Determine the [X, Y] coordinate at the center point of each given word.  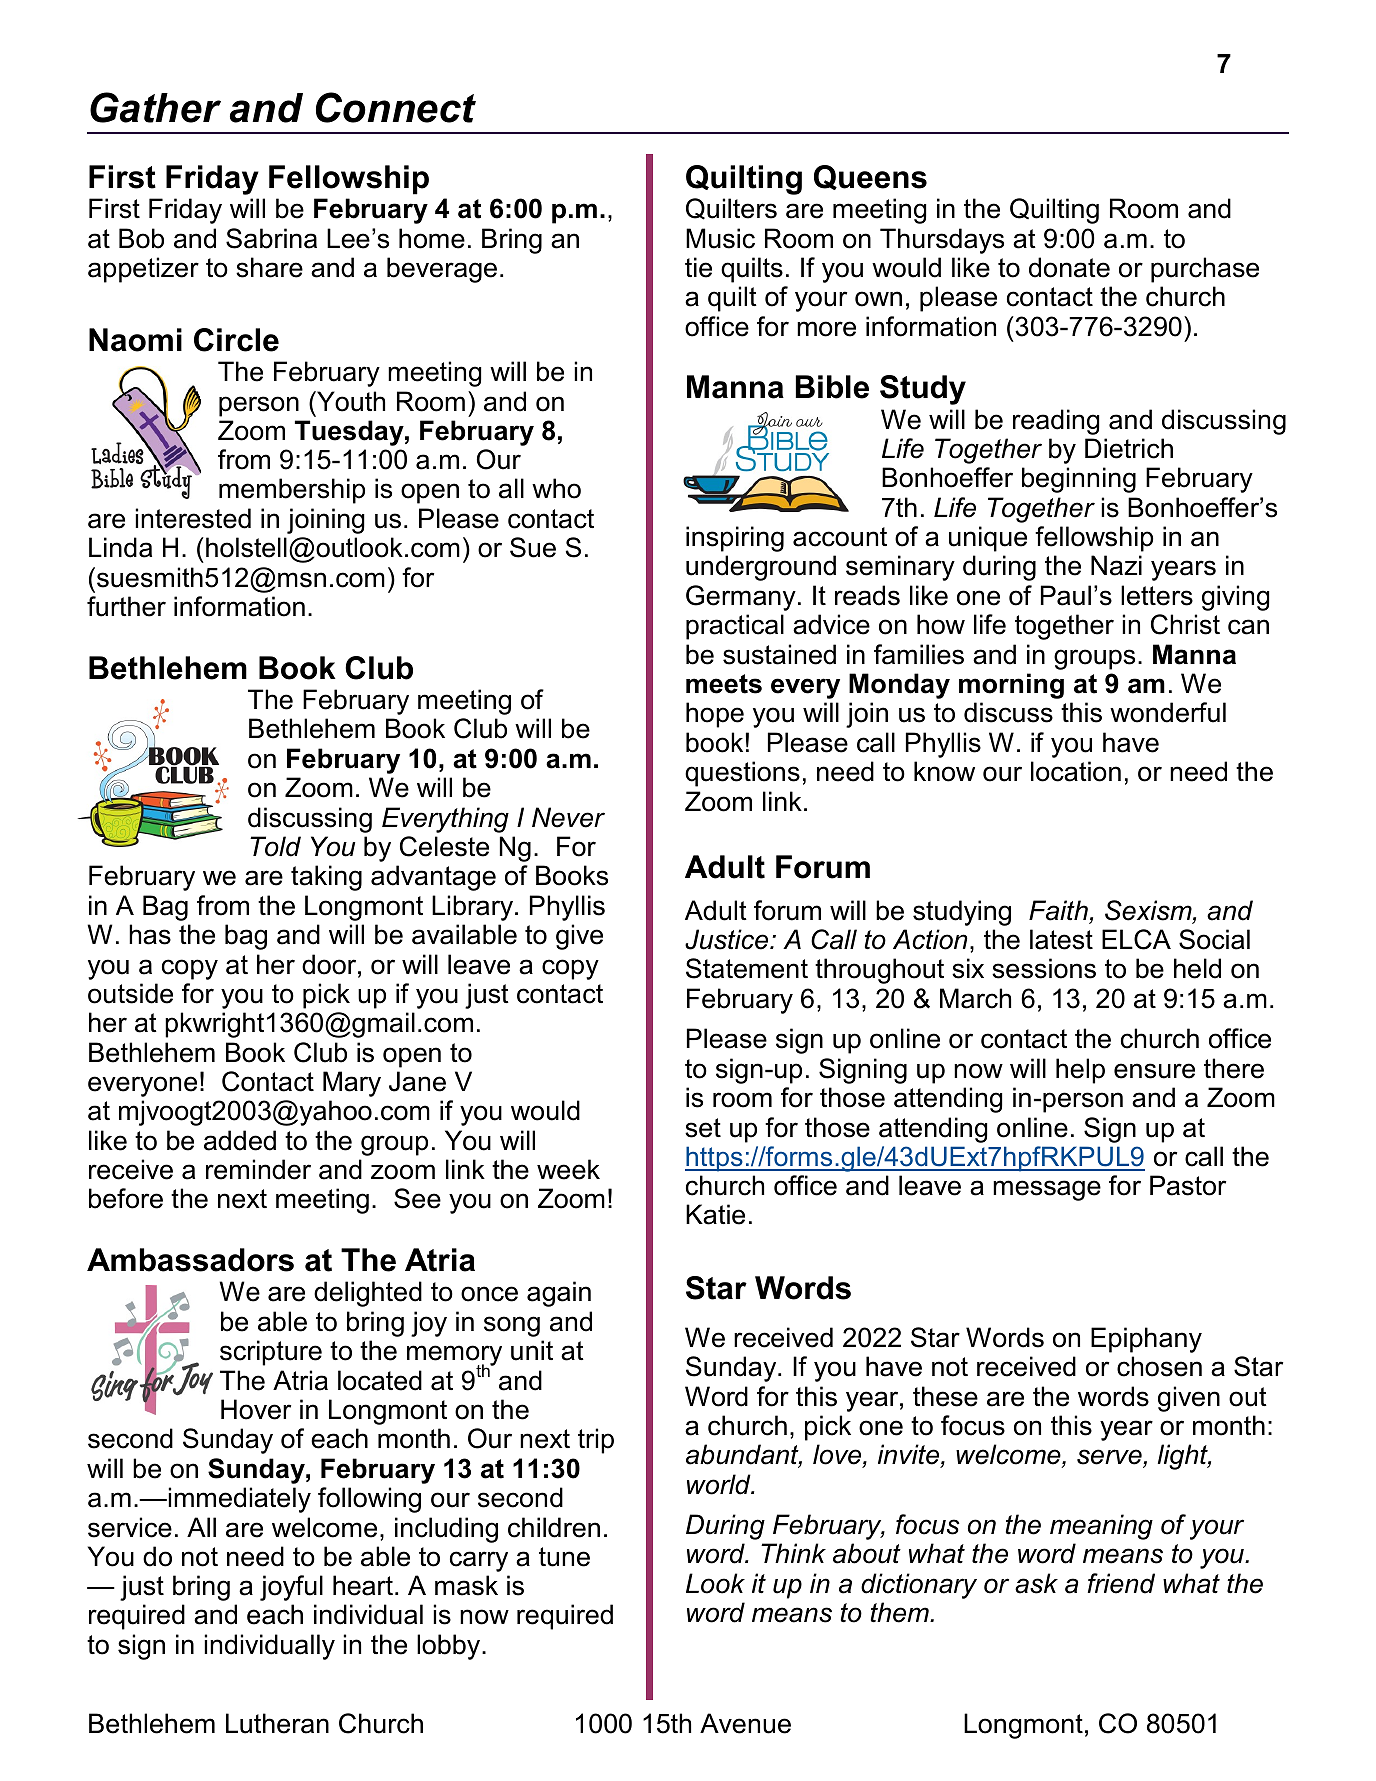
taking [326, 878]
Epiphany [1146, 1340]
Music [720, 238]
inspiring [735, 539]
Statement [747, 968]
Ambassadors [190, 1260]
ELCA [1136, 939]
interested [193, 518]
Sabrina [271, 238]
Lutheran [277, 1723]
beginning [1079, 480]
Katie [715, 1214]
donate [1069, 267]
